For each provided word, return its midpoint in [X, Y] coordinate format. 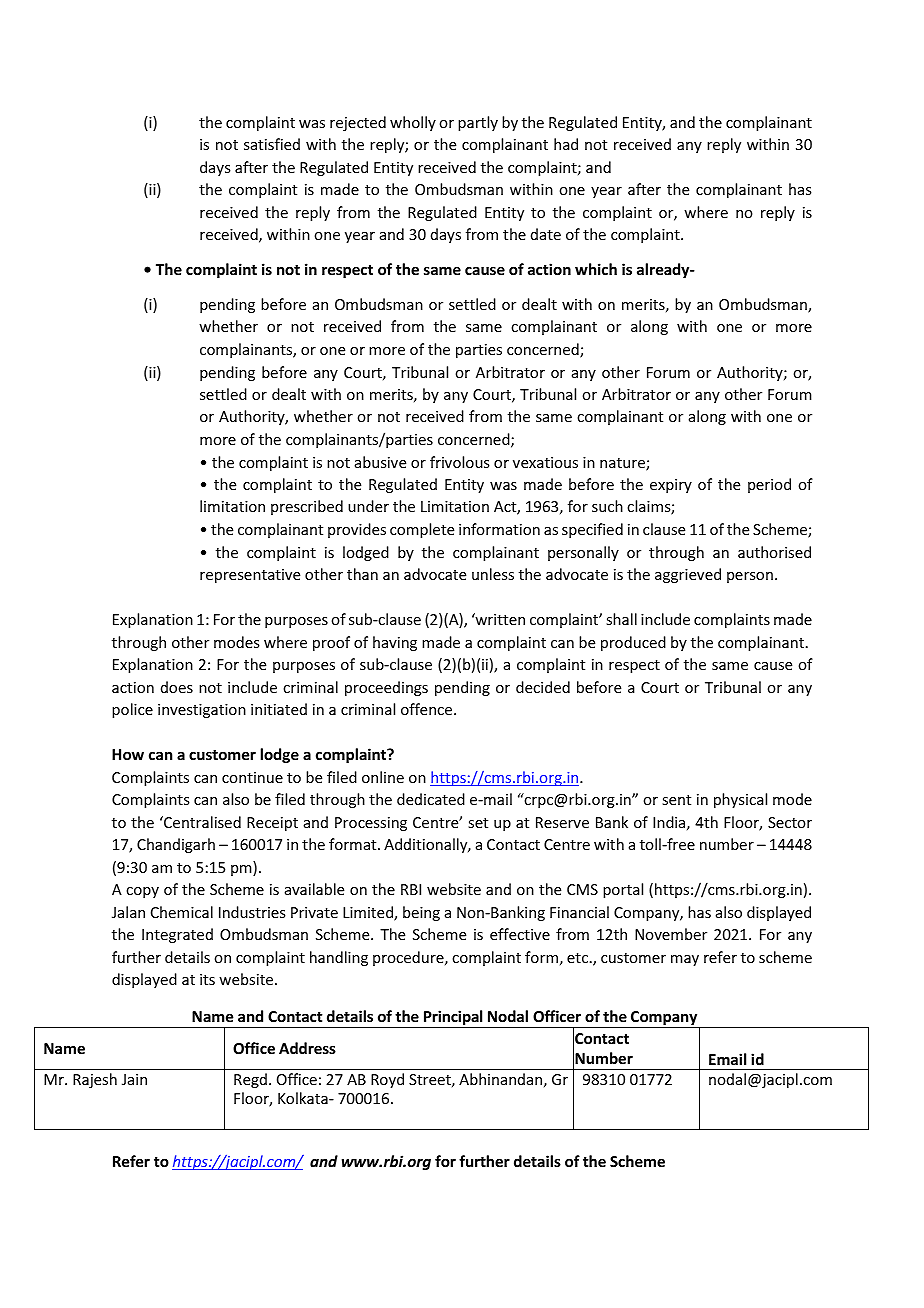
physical [740, 800]
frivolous [459, 462]
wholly [413, 123]
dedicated [431, 799]
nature [623, 464]
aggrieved [688, 575]
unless [493, 574]
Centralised [201, 822]
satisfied [272, 144]
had [566, 144]
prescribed [307, 507]
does [177, 687]
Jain [134, 1079]
